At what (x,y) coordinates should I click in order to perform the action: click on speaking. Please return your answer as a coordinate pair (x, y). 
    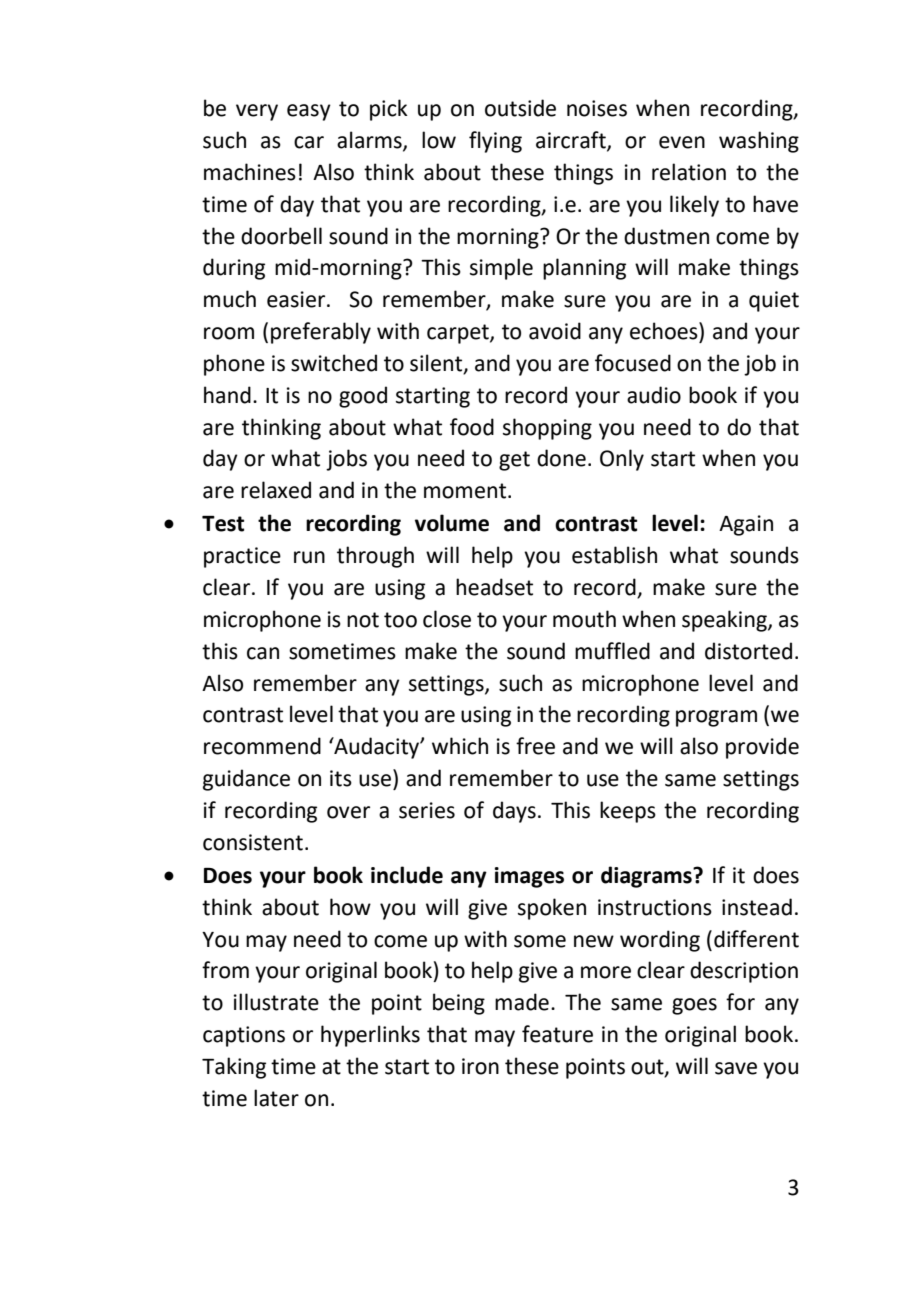
    Looking at the image, I should click on (725, 621).
